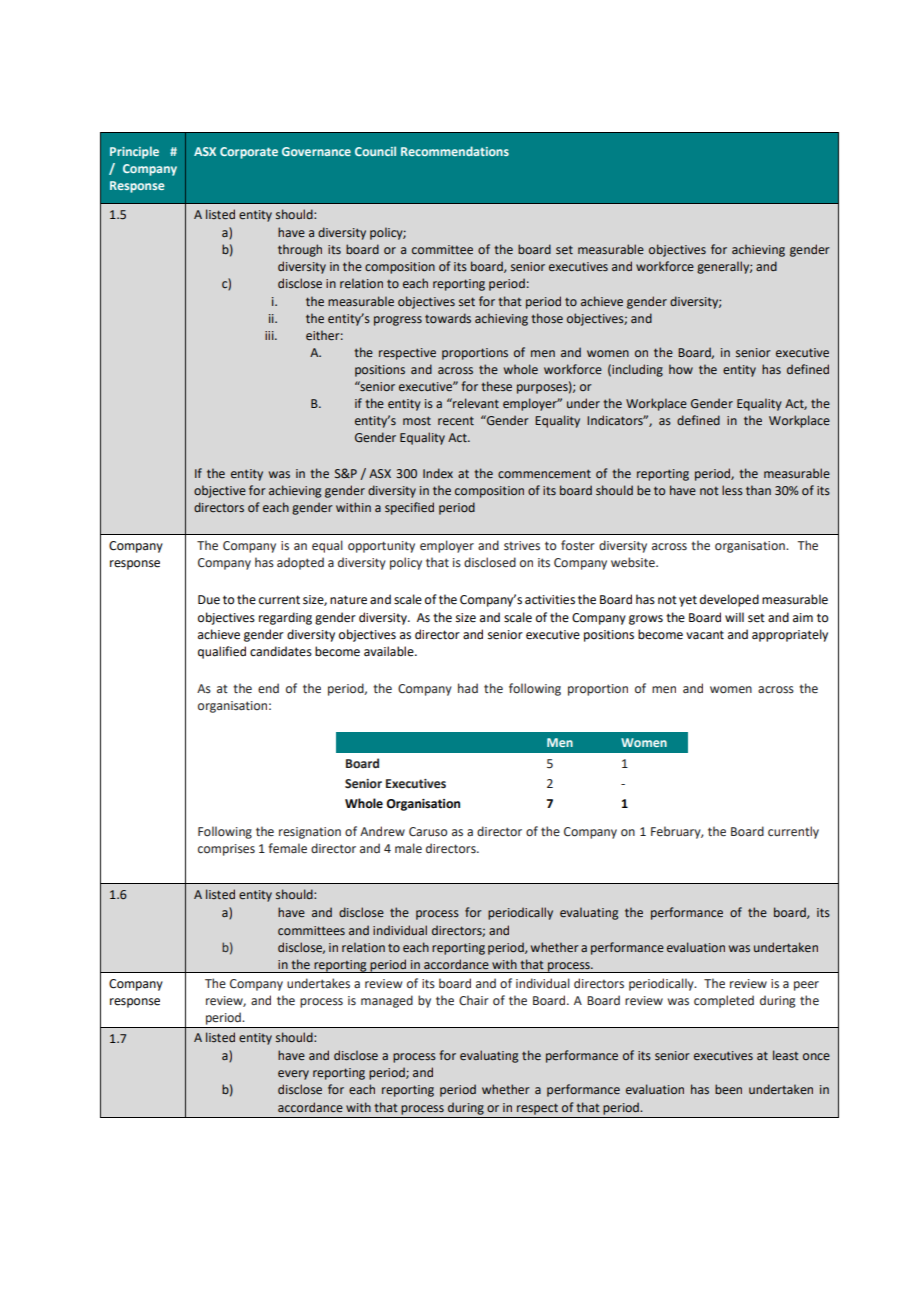  What do you see at coordinates (209, 600) in the screenshot?
I see `Due` at bounding box center [209, 600].
